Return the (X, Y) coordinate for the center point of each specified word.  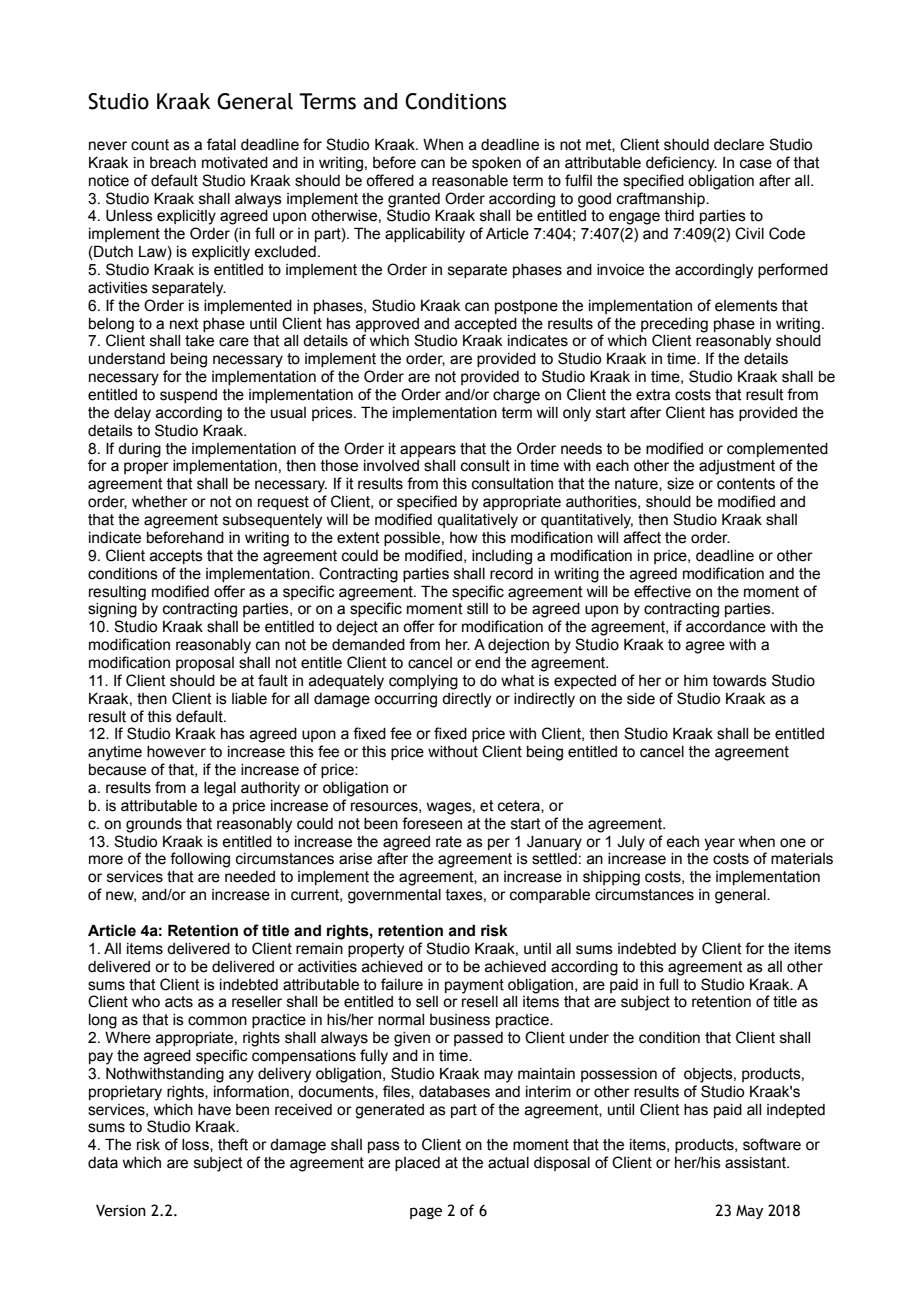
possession (619, 1075)
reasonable (470, 181)
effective (662, 591)
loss (196, 1145)
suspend (188, 396)
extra (653, 395)
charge (516, 396)
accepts (176, 557)
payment (474, 986)
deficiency (681, 164)
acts (179, 1002)
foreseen (432, 823)
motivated (235, 163)
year (719, 844)
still (477, 609)
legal (220, 789)
